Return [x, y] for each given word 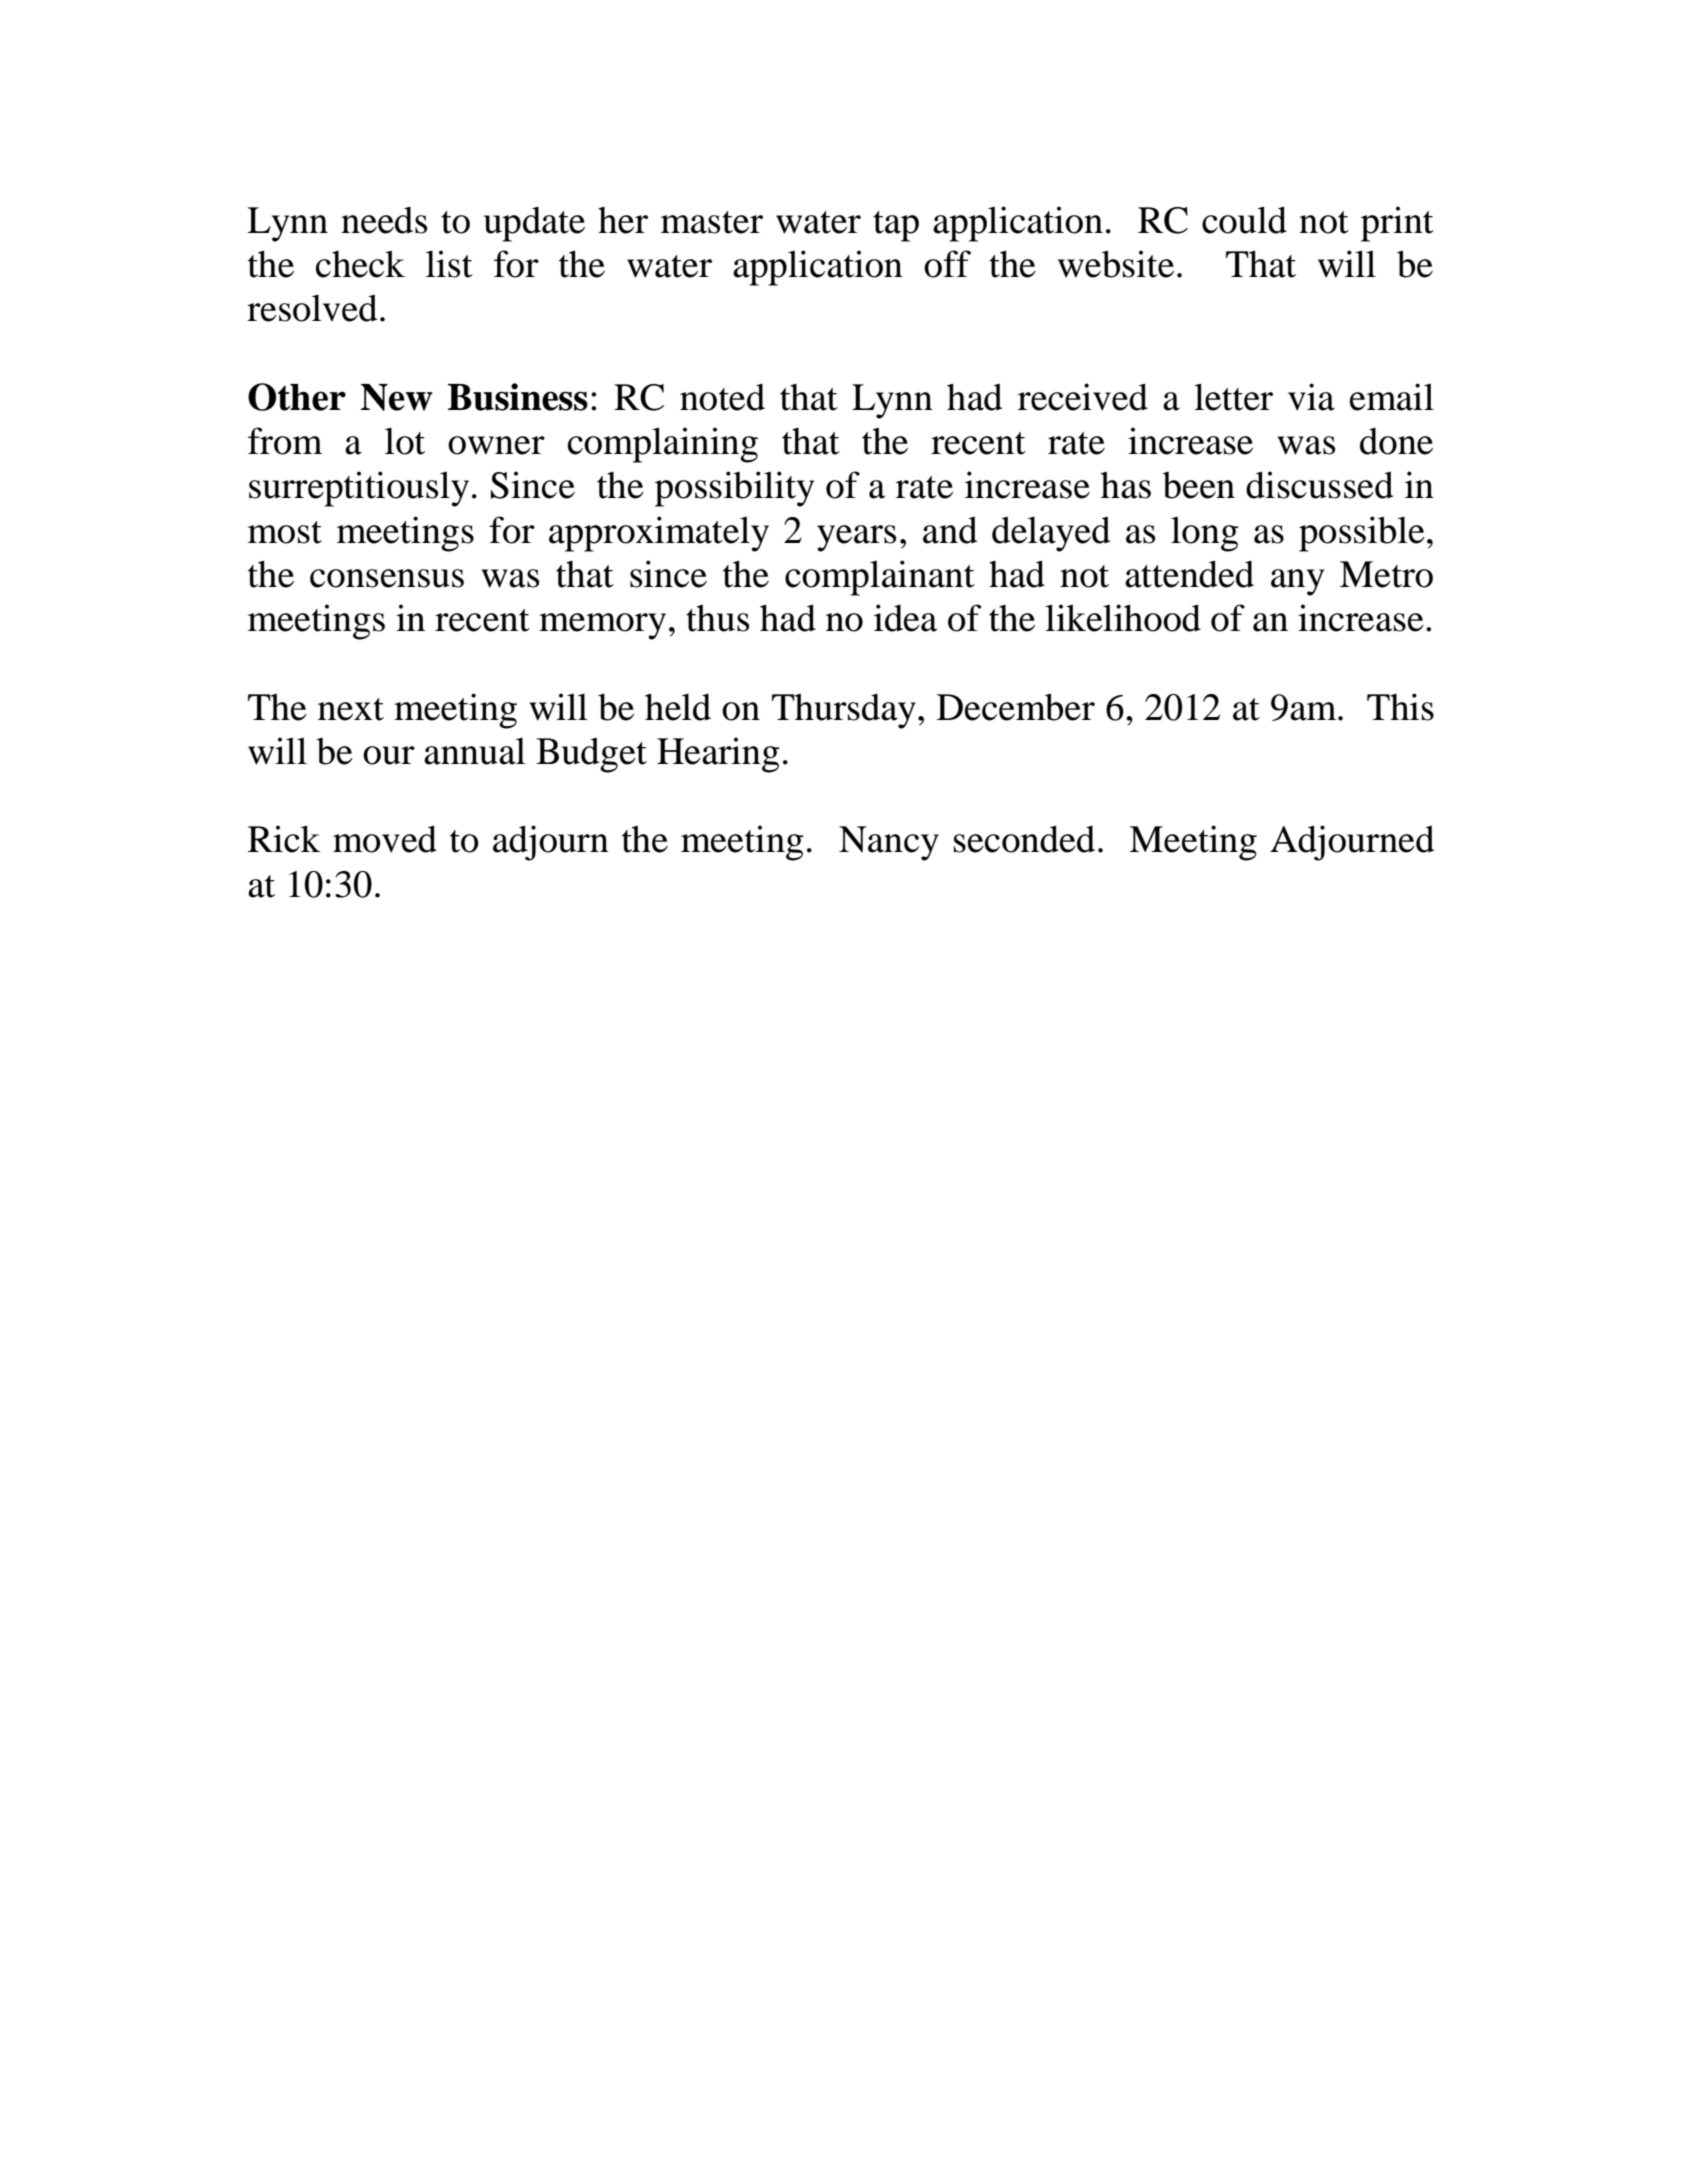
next [351, 709]
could [1244, 220]
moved [385, 839]
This [1400, 707]
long [1205, 534]
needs [384, 220]
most [285, 532]
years [856, 538]
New [397, 397]
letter [1233, 397]
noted [722, 397]
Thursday [844, 711]
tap [896, 226]
